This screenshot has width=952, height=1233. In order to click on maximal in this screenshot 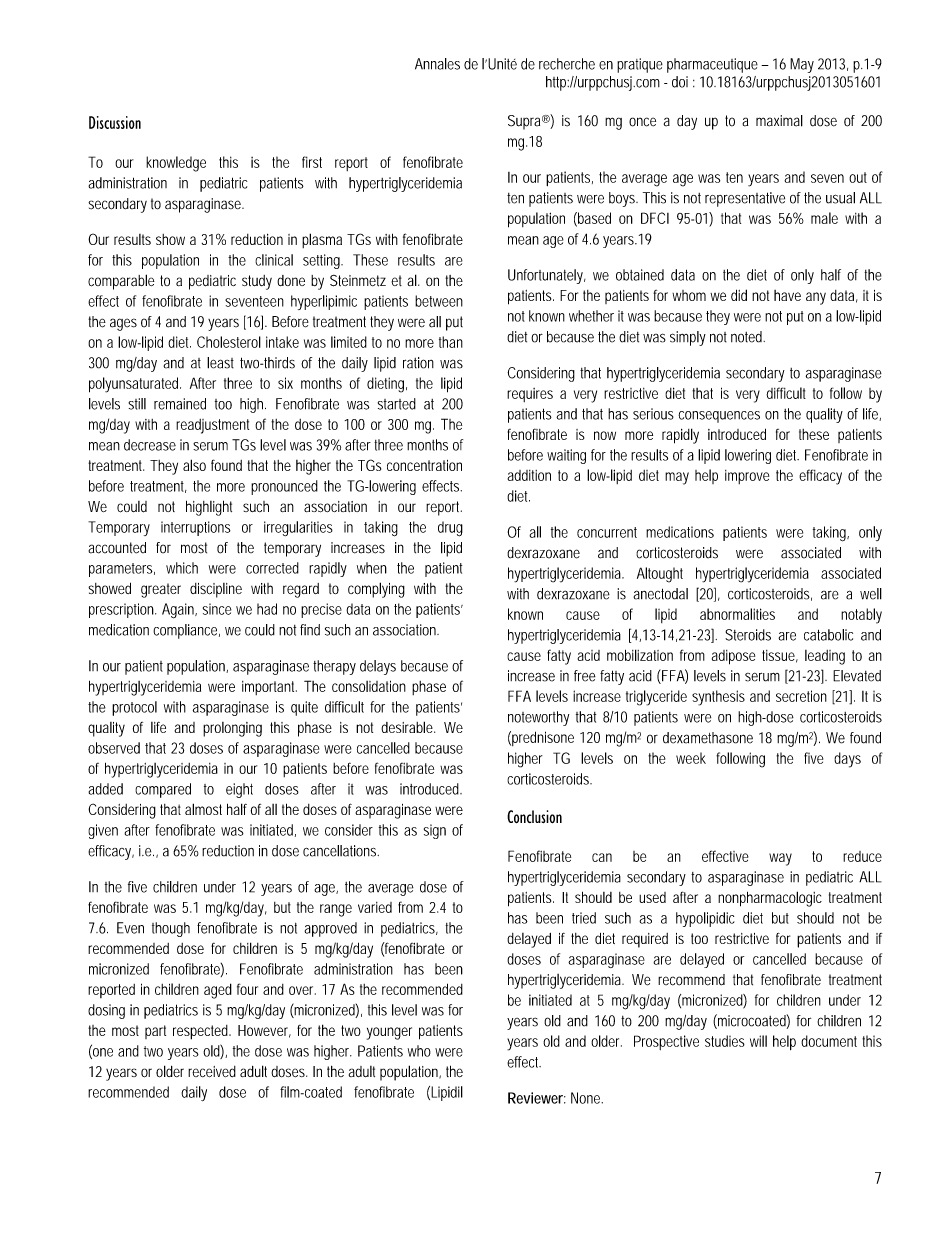, I will do `click(779, 121)`.
